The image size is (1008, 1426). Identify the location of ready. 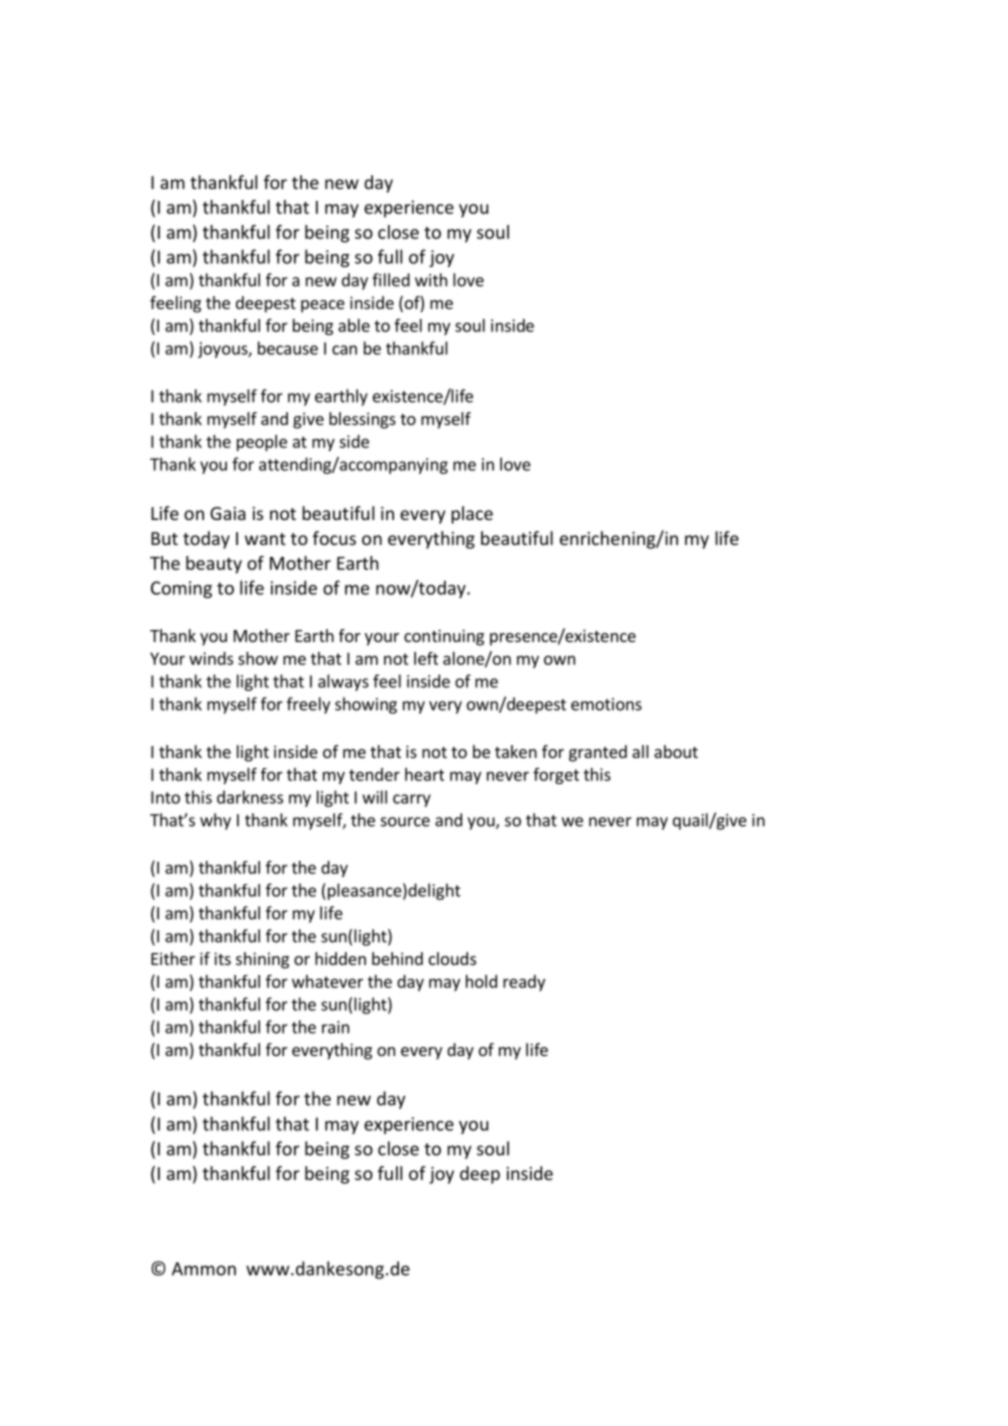
(524, 983).
